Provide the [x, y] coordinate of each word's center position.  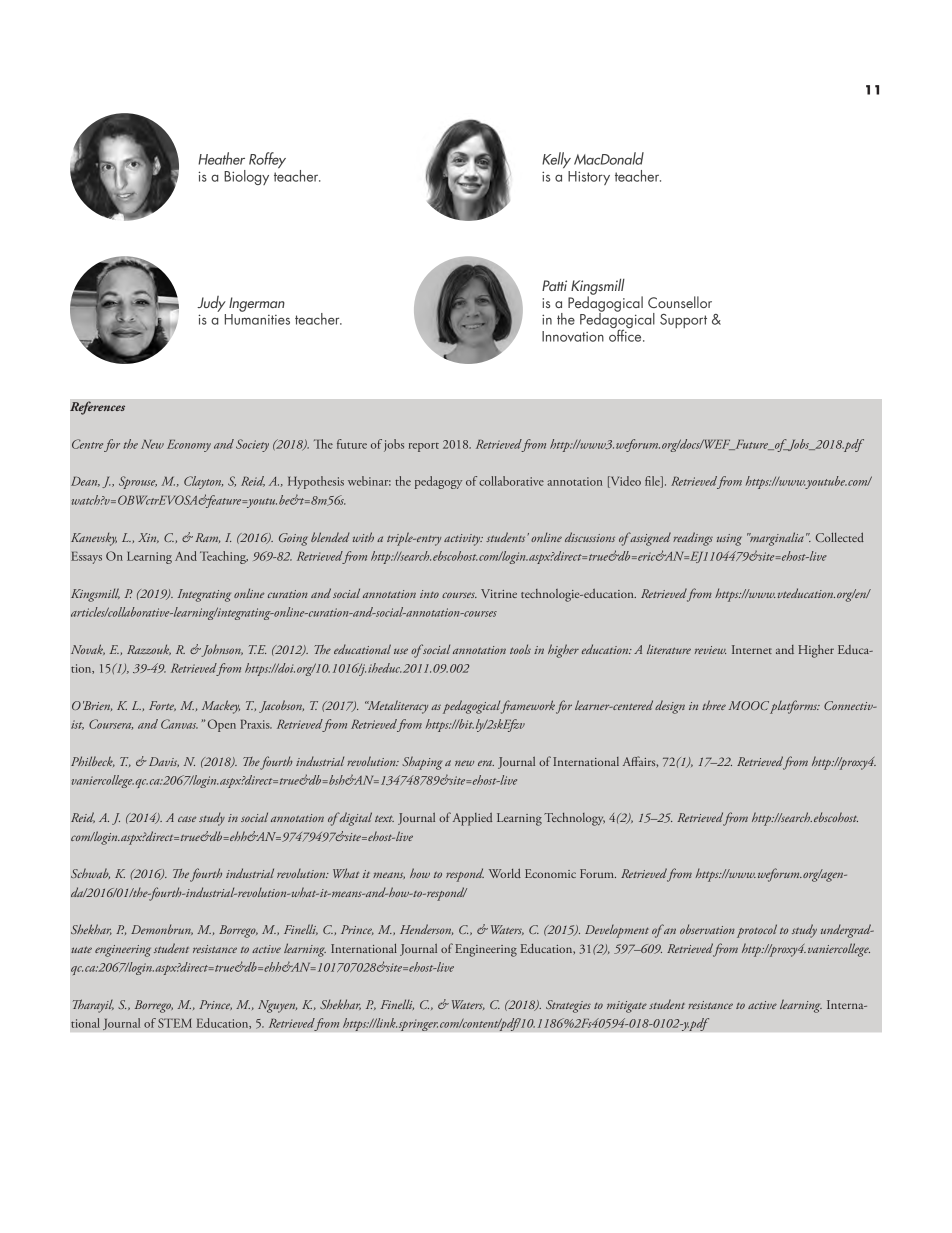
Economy [189, 446]
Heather [221, 158]
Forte [162, 706]
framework [528, 707]
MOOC [749, 705]
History [589, 178]
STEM [175, 1023]
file [653, 482]
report [424, 447]
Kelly [556, 160]
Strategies [568, 1006]
